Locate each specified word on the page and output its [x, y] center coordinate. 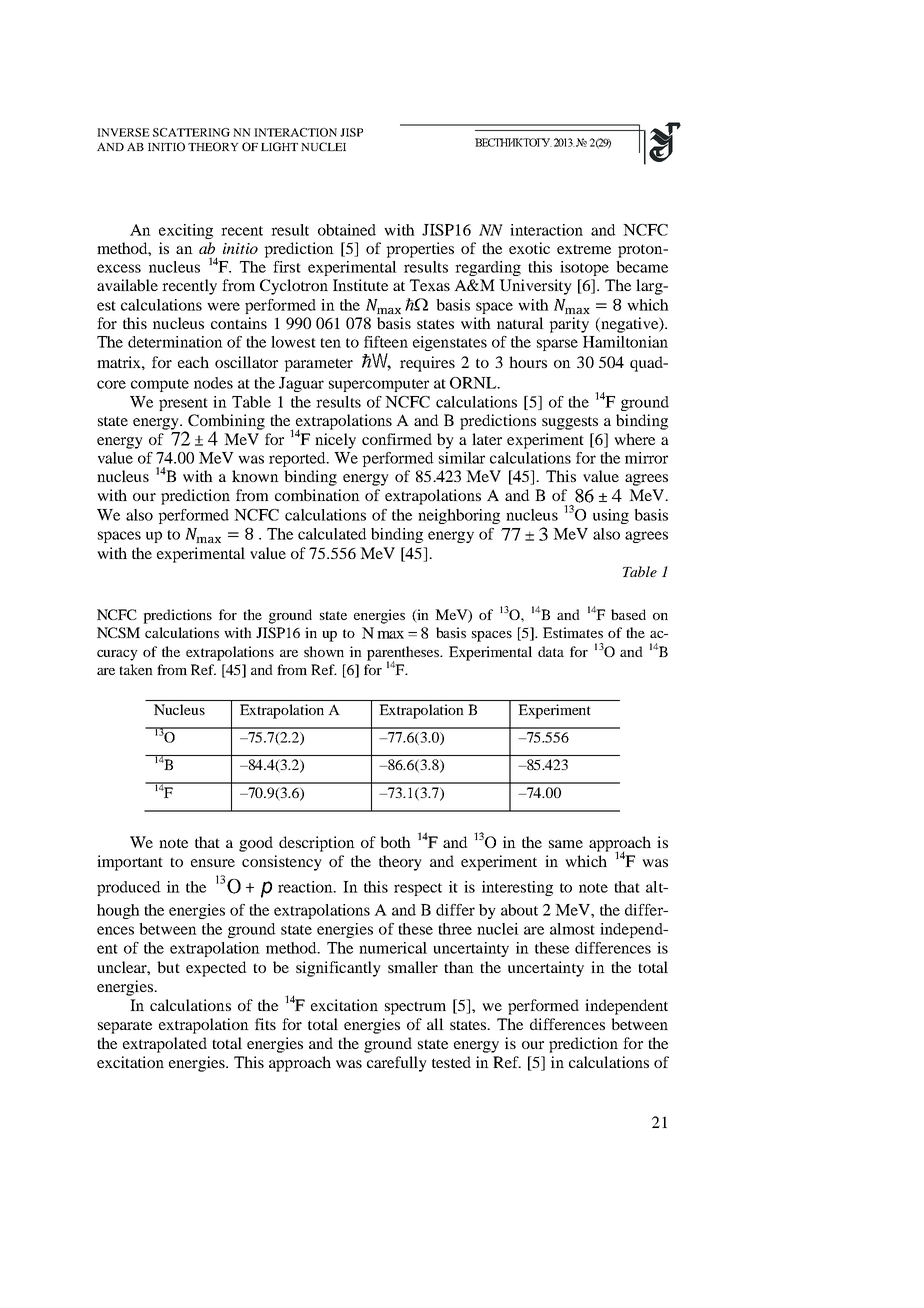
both [395, 842]
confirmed [397, 439]
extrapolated [165, 1045]
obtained [347, 230]
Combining [225, 423]
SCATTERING [191, 132]
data [551, 651]
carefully [397, 1064]
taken [136, 669]
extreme [584, 249]
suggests [570, 423]
